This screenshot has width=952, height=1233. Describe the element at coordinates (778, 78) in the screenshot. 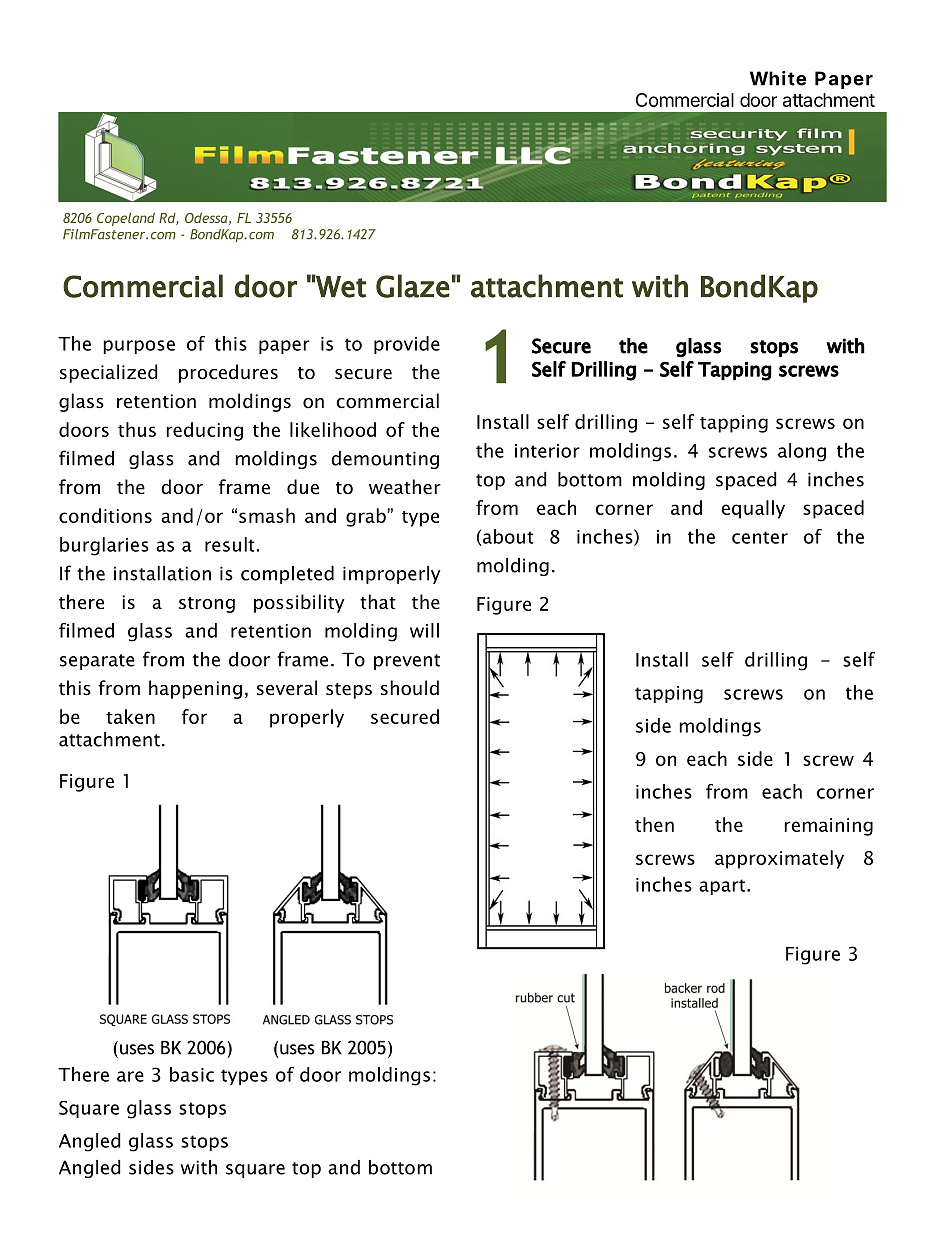

I see `White` at that location.
